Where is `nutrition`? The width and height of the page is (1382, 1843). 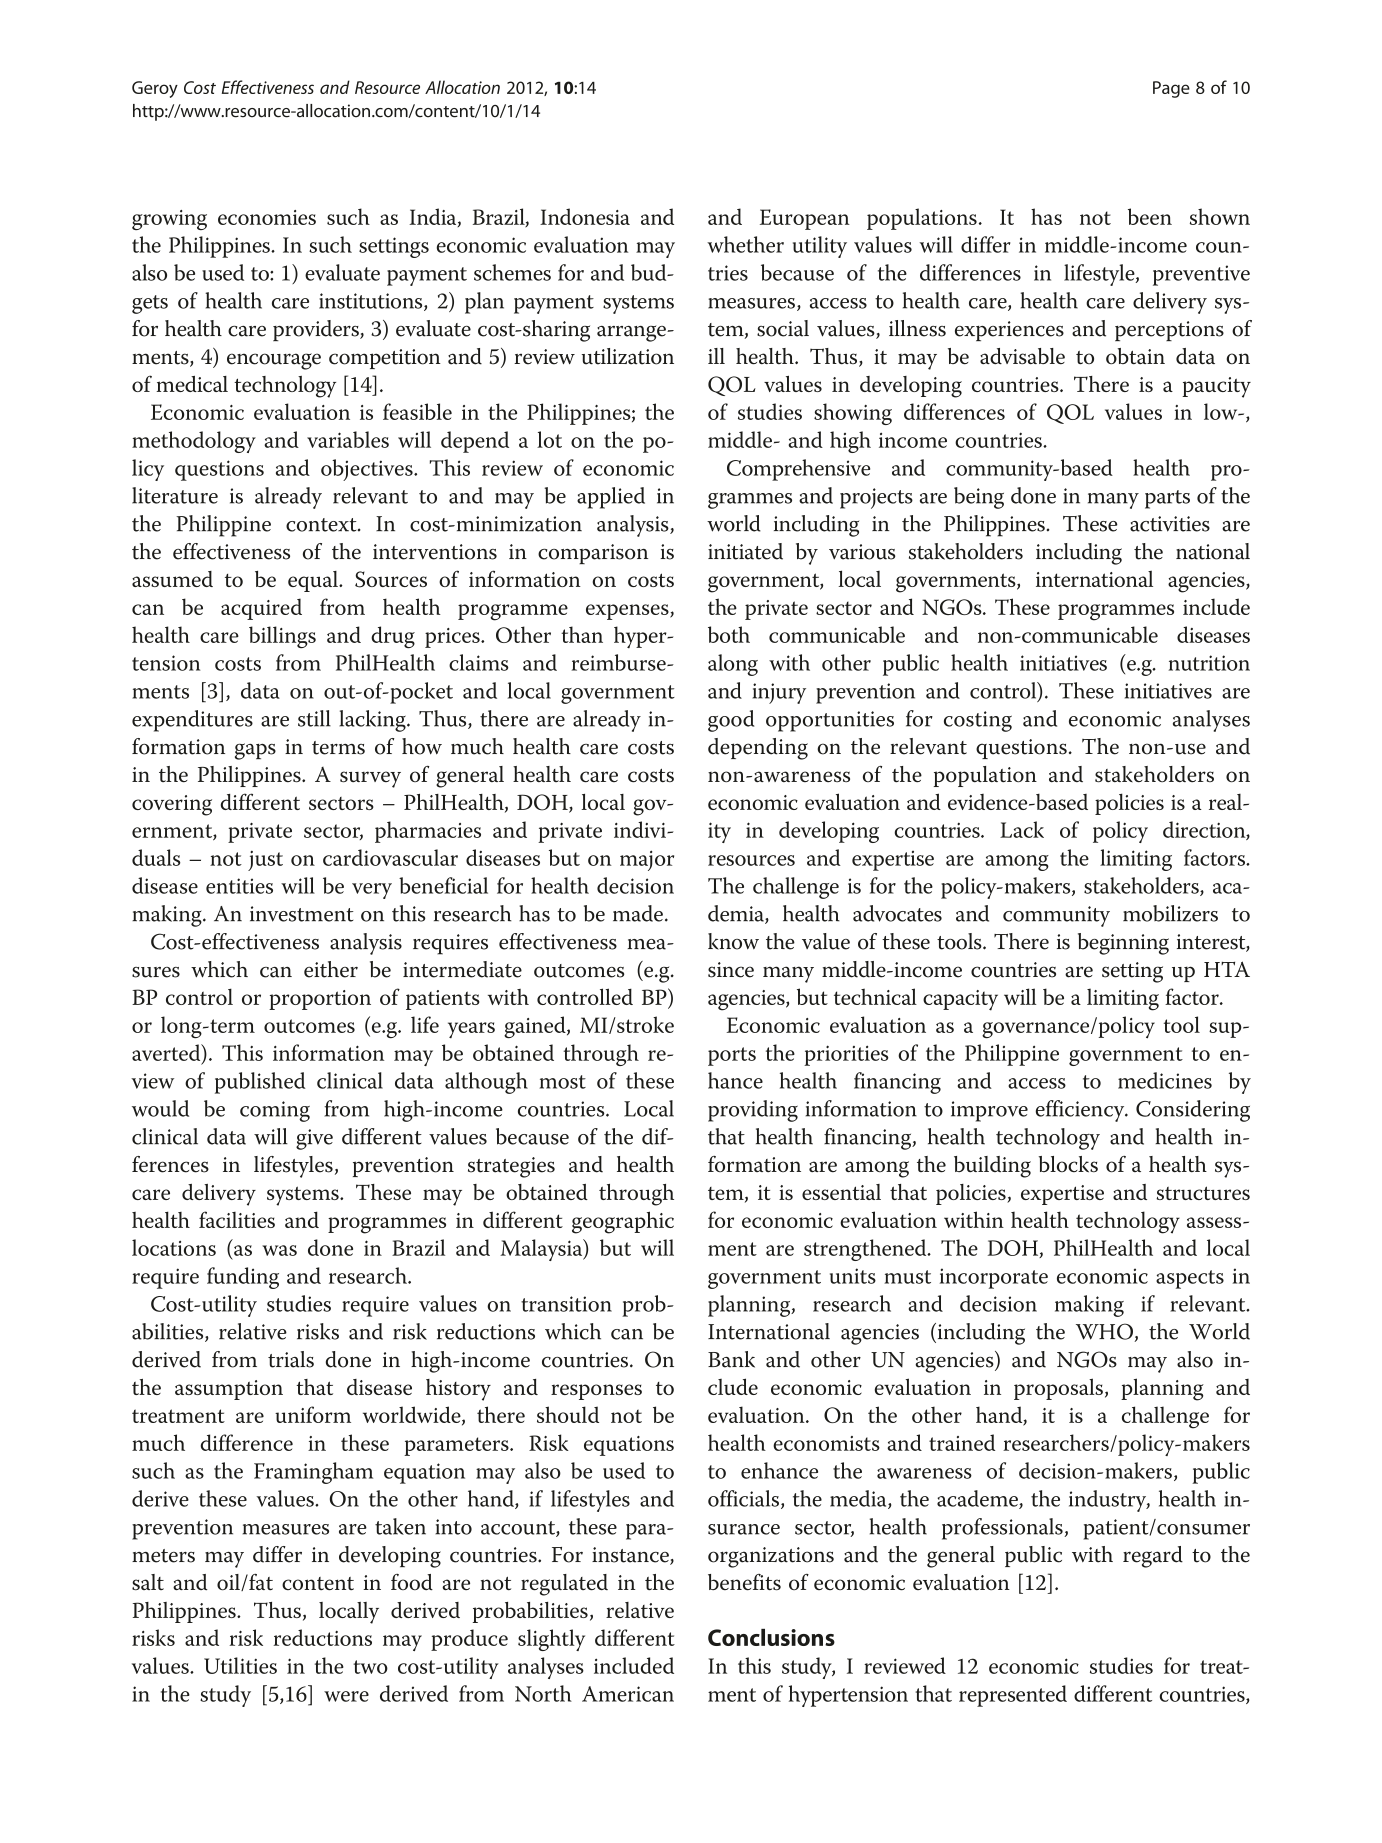 nutrition is located at coordinates (1209, 663).
